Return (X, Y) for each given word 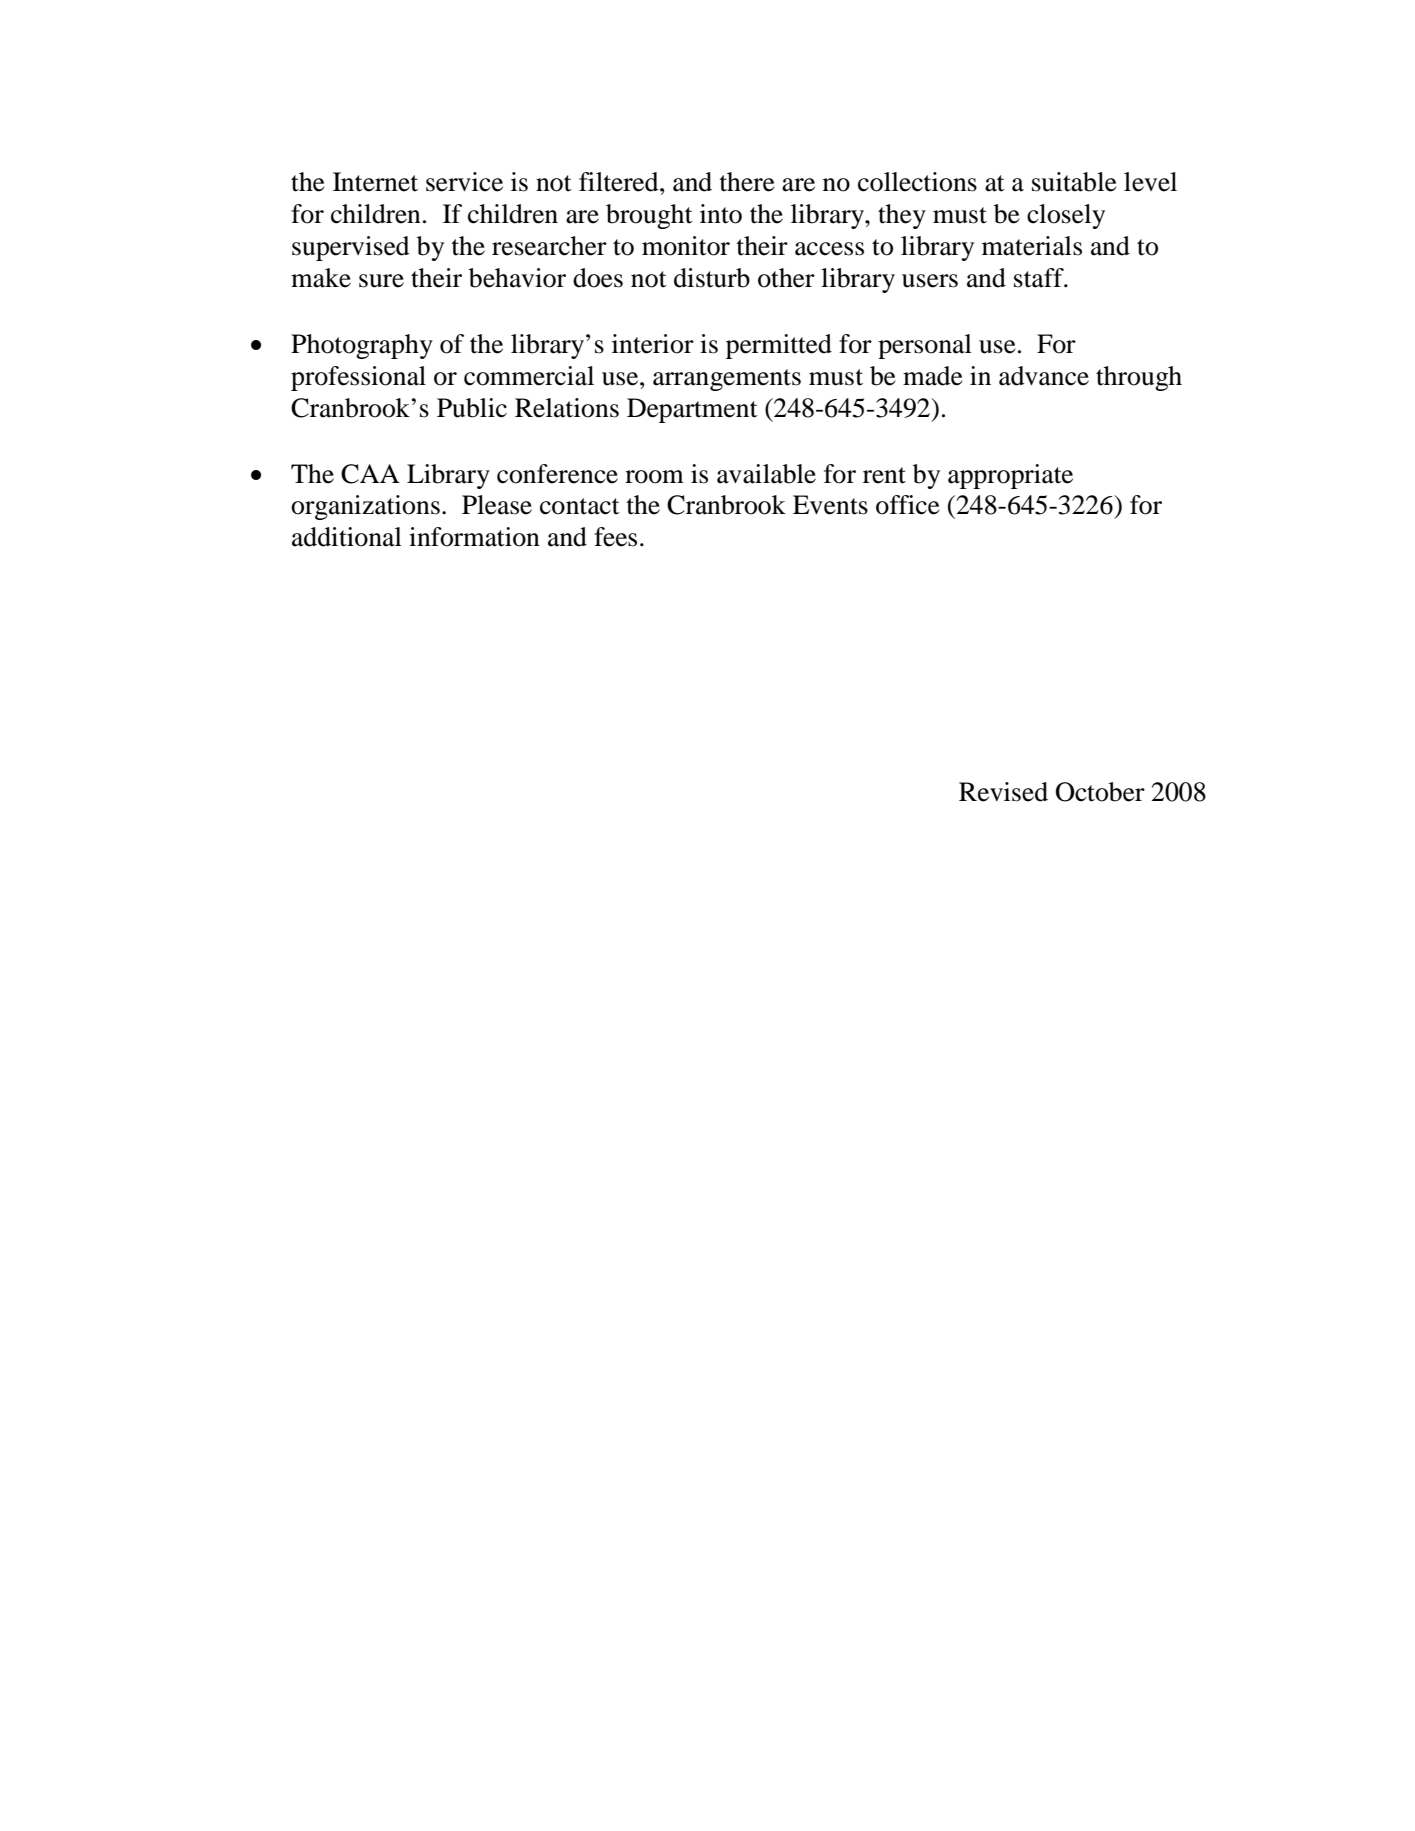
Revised (1003, 792)
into (721, 214)
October (1100, 792)
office (908, 505)
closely (1066, 216)
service (464, 182)
